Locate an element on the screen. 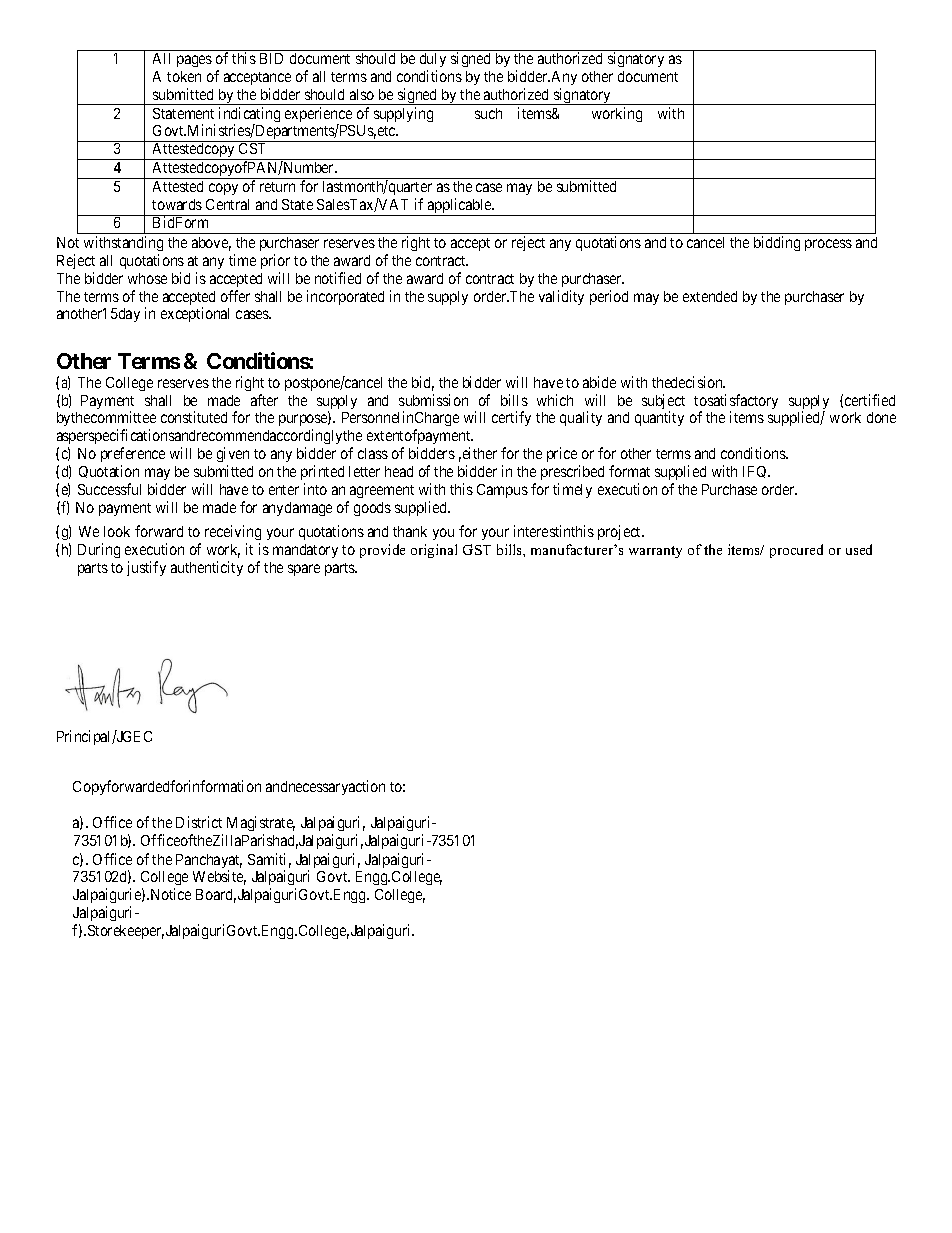  used is located at coordinates (859, 549).
